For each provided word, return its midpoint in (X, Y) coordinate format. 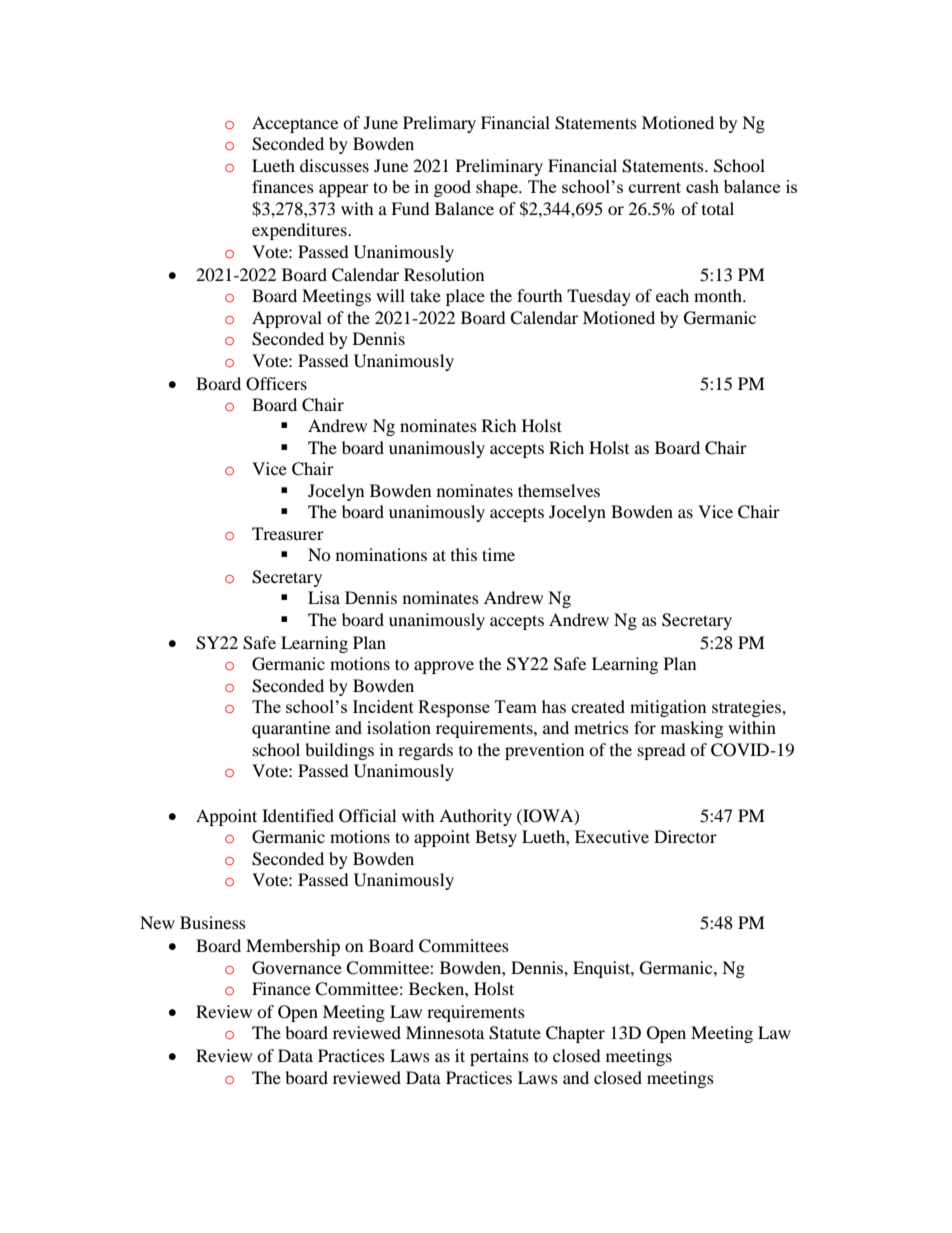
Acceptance (295, 124)
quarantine (291, 729)
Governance (297, 968)
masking (692, 729)
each (672, 295)
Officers (276, 384)
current (655, 187)
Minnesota (445, 1032)
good (452, 188)
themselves (559, 490)
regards (425, 751)
